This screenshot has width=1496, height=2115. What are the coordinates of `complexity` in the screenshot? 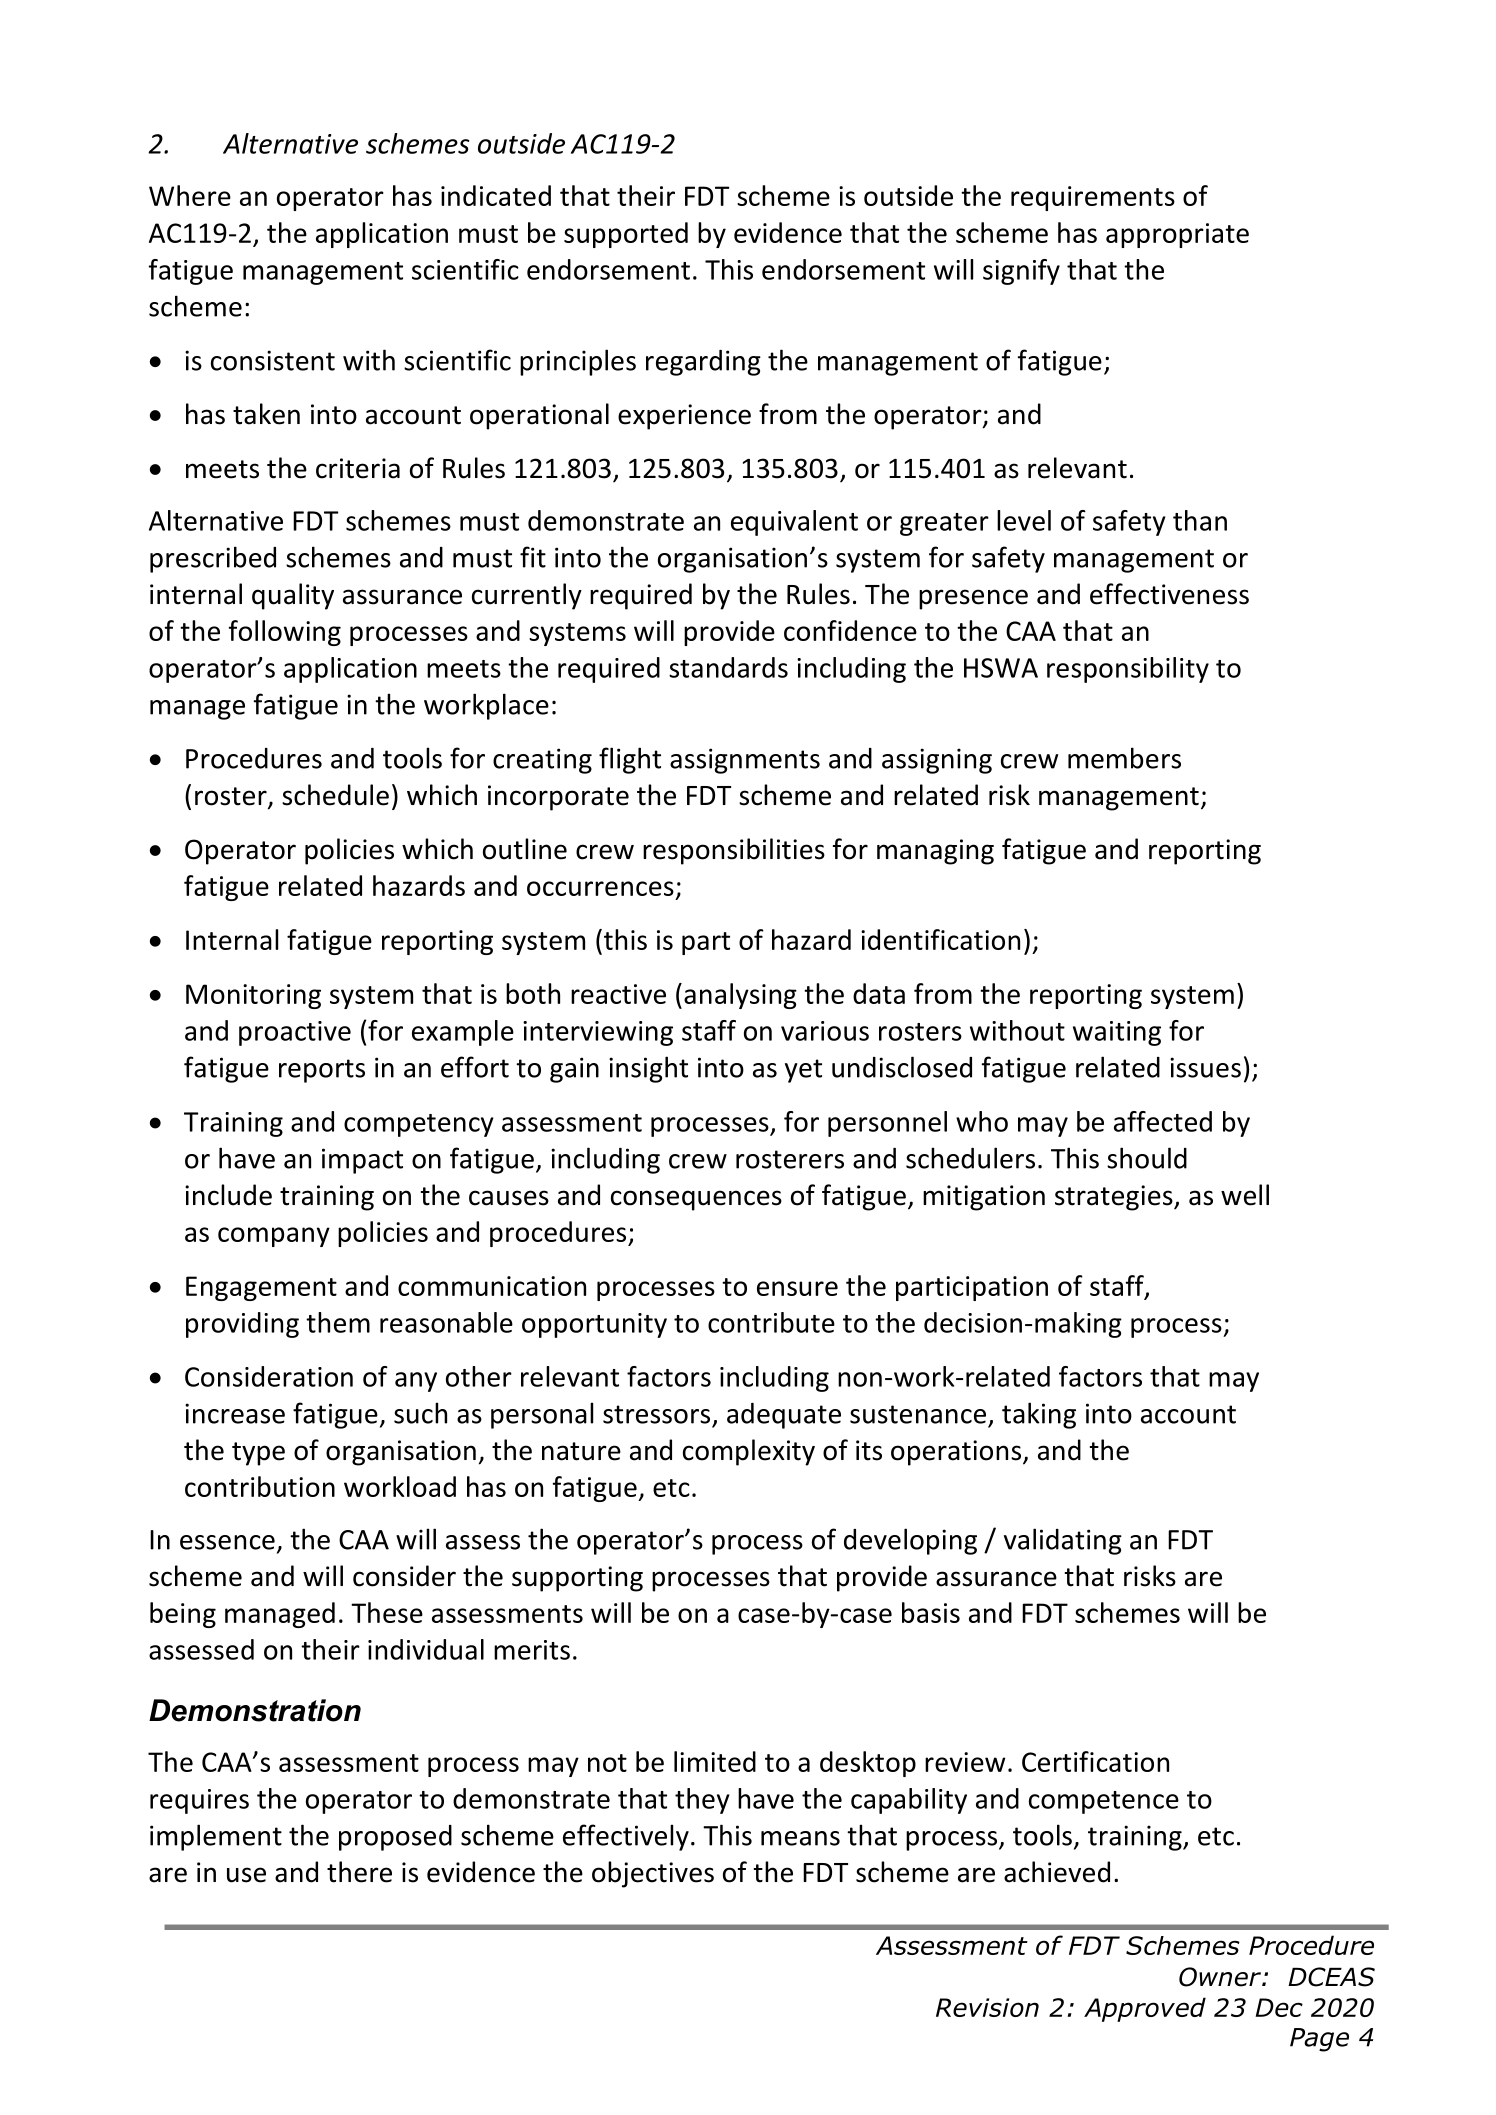 It's located at (749, 1452).
